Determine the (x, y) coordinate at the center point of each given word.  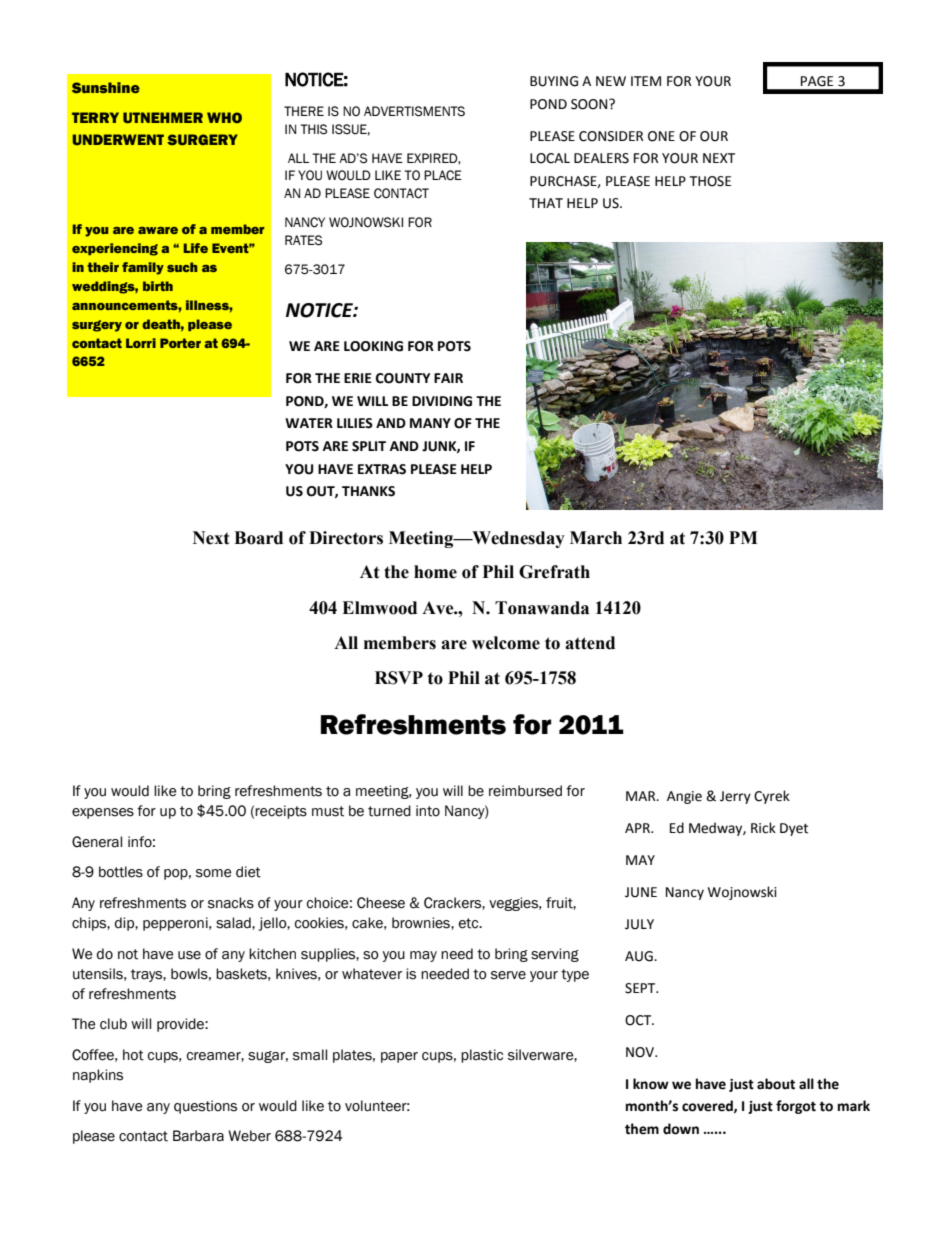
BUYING (554, 81)
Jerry (735, 797)
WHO (224, 117)
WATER (309, 423)
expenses (103, 813)
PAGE (817, 81)
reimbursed (525, 791)
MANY (430, 423)
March (596, 538)
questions (205, 1107)
